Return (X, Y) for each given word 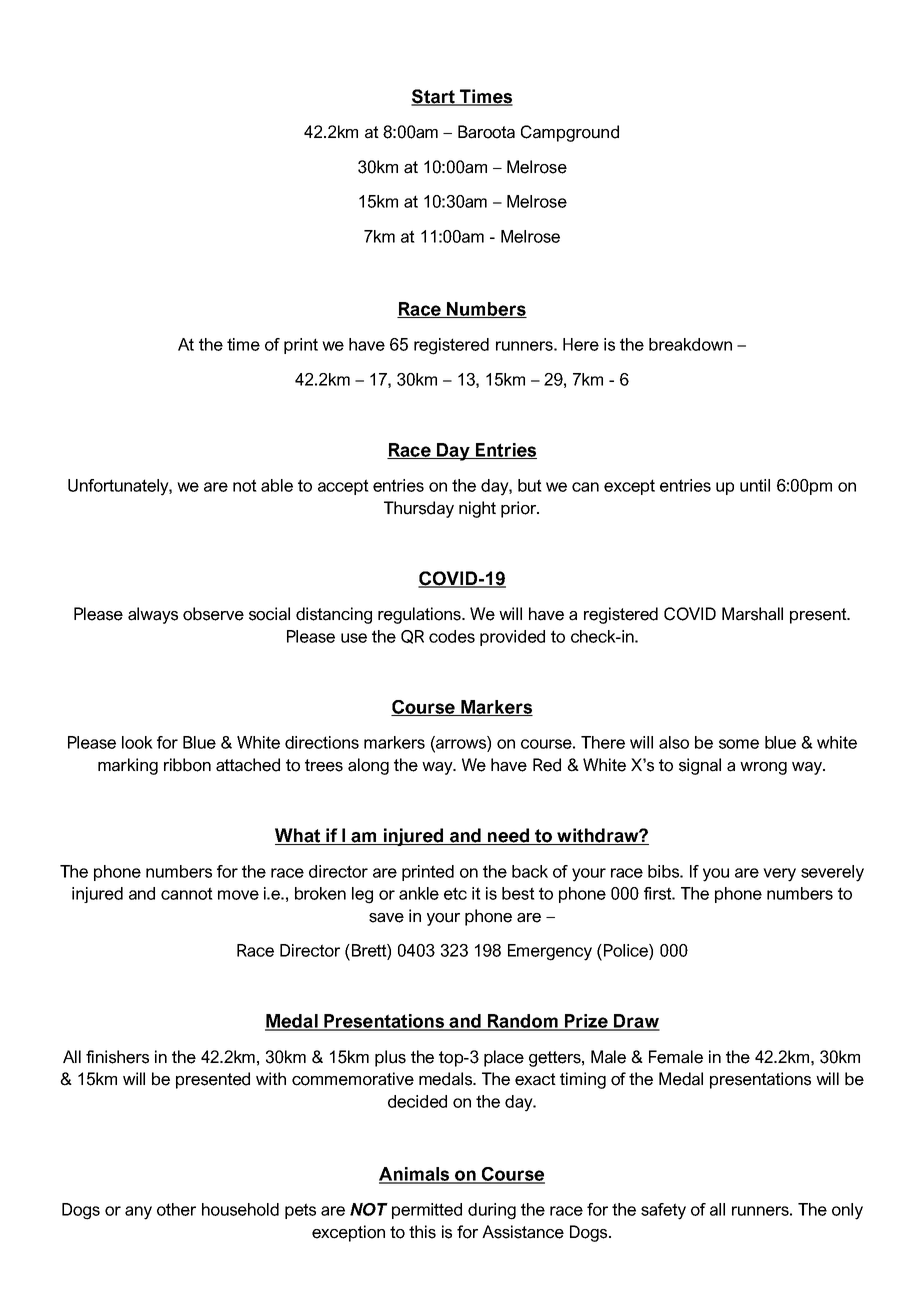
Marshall (752, 614)
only (847, 1211)
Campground (570, 133)
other (176, 1209)
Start (434, 97)
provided (512, 638)
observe (213, 614)
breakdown (690, 344)
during (492, 1211)
